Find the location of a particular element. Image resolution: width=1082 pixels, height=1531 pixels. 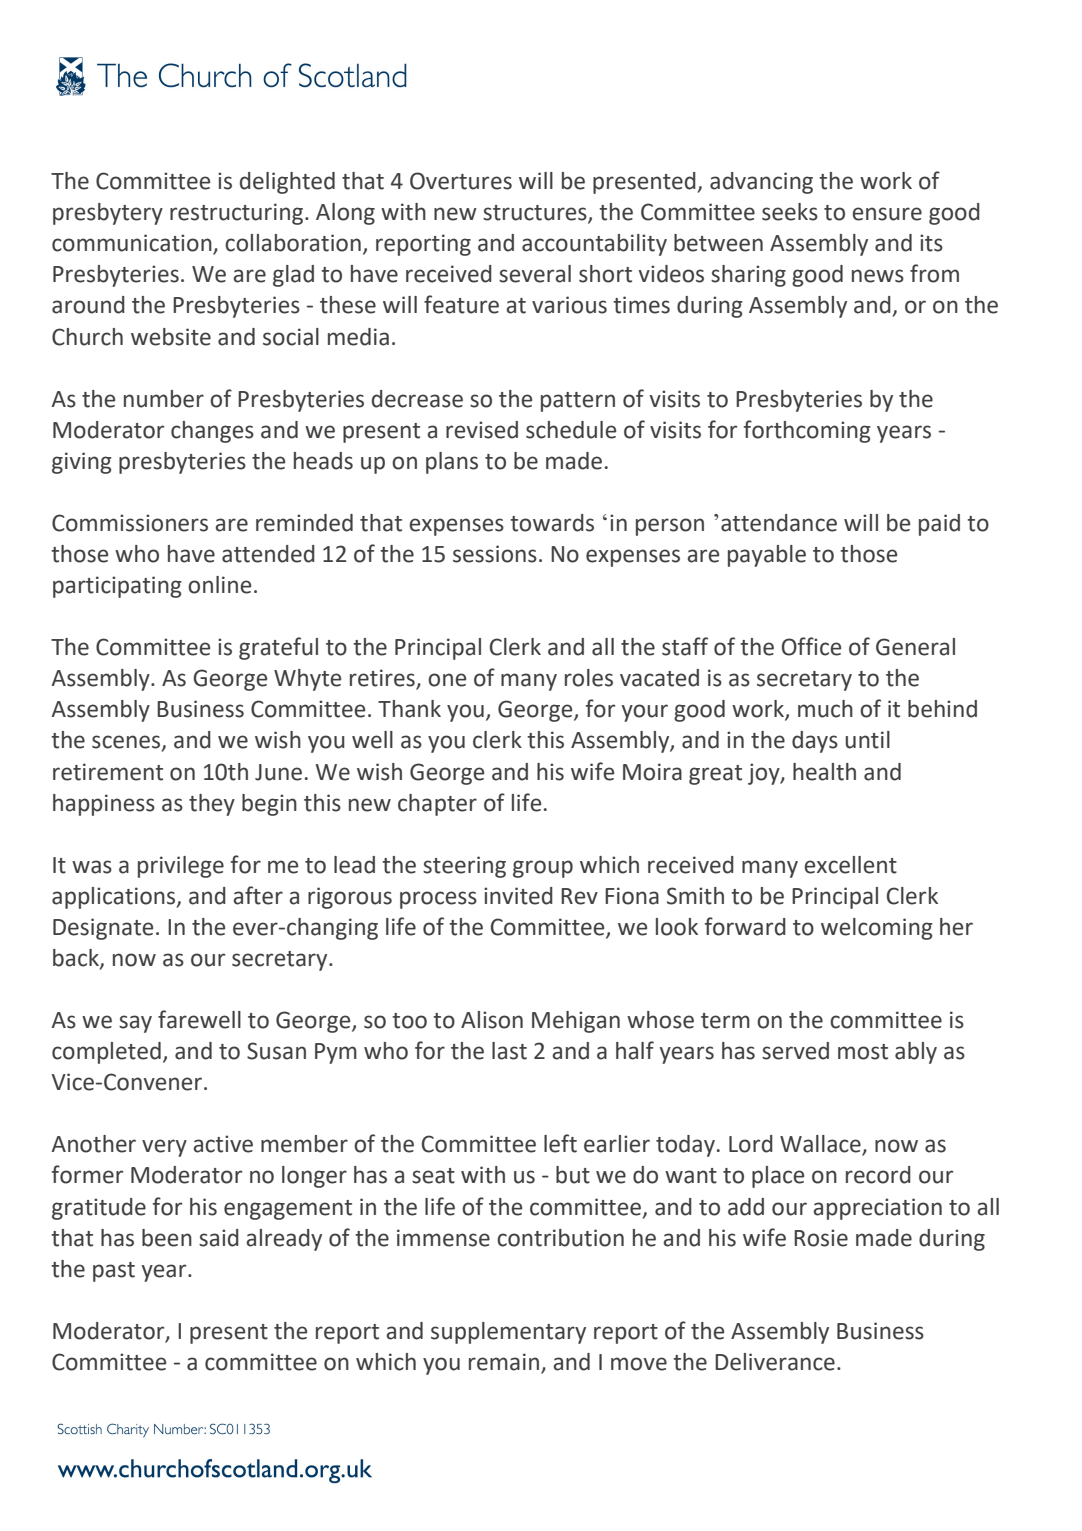

health is located at coordinates (824, 772).
